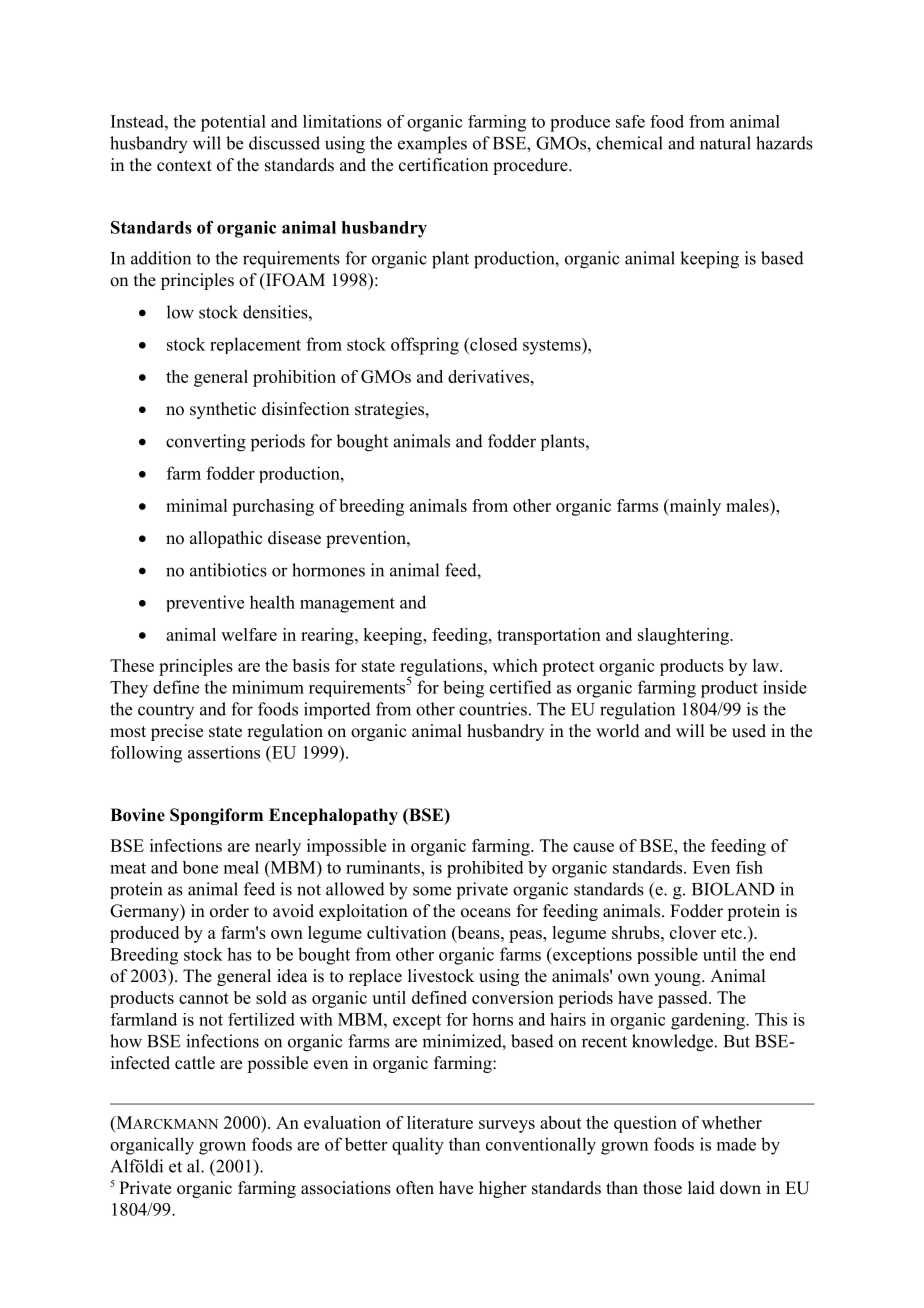 This screenshot has height=1308, width=924. Describe the element at coordinates (223, 410) in the screenshot. I see `synthetic` at that location.
